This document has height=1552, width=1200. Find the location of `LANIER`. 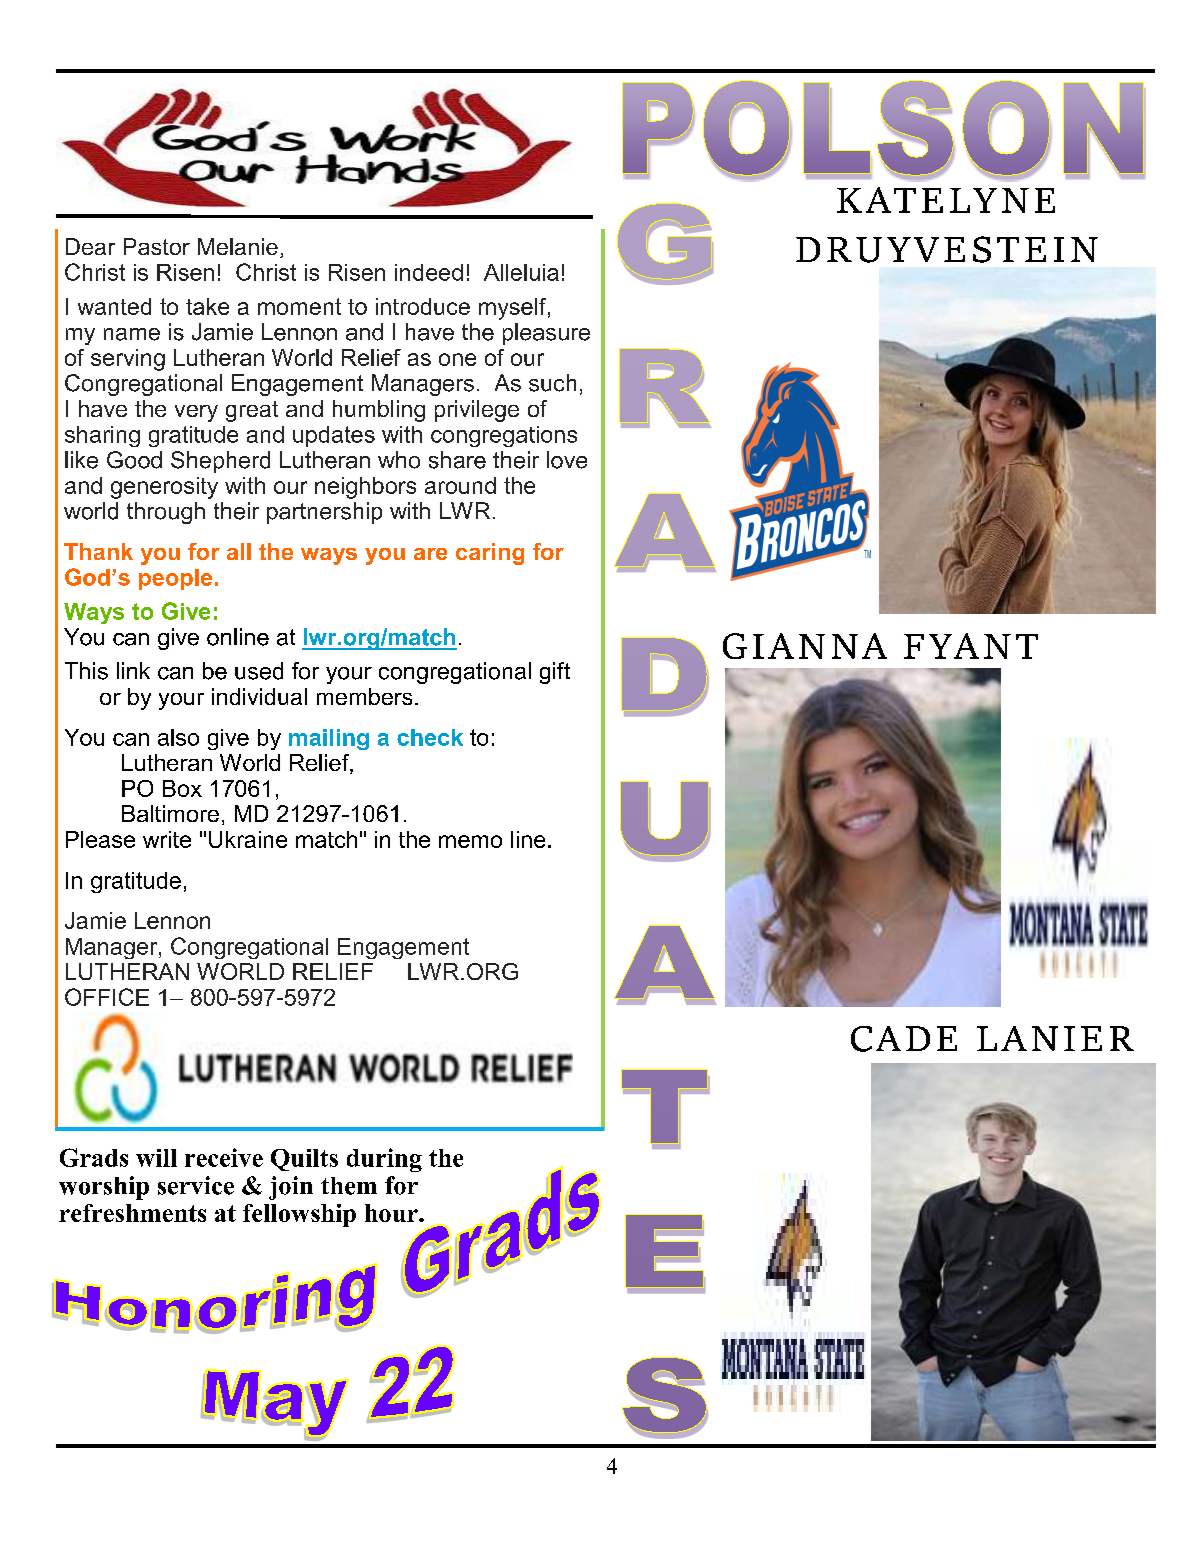

LANIER is located at coordinates (1055, 1038).
